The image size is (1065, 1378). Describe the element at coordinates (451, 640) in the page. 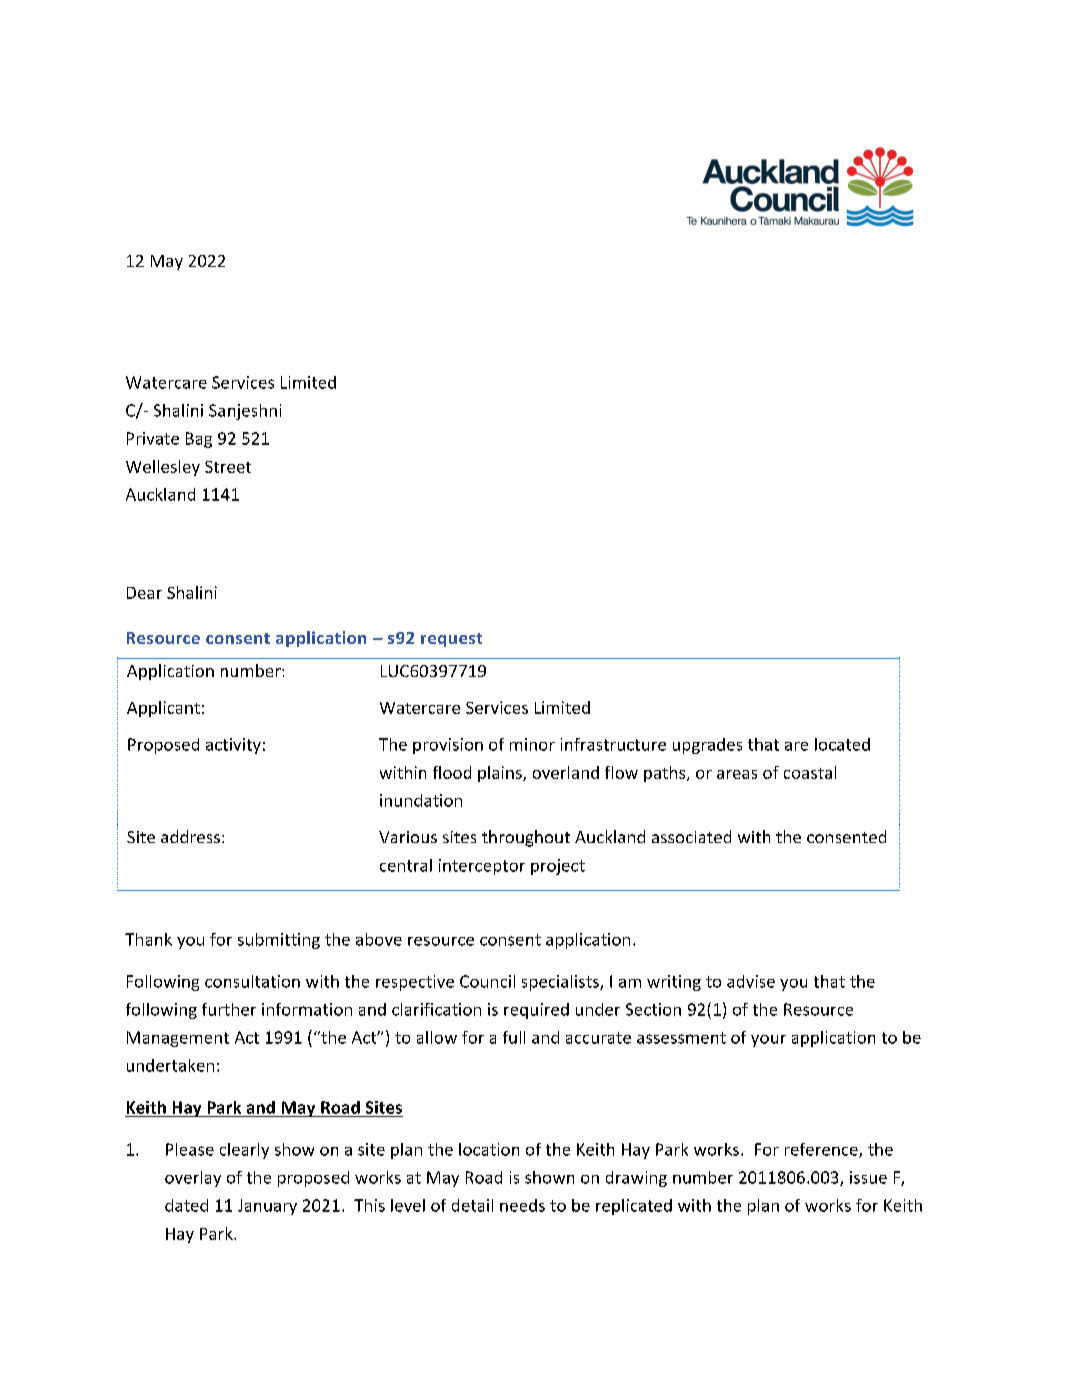

I see `request` at that location.
